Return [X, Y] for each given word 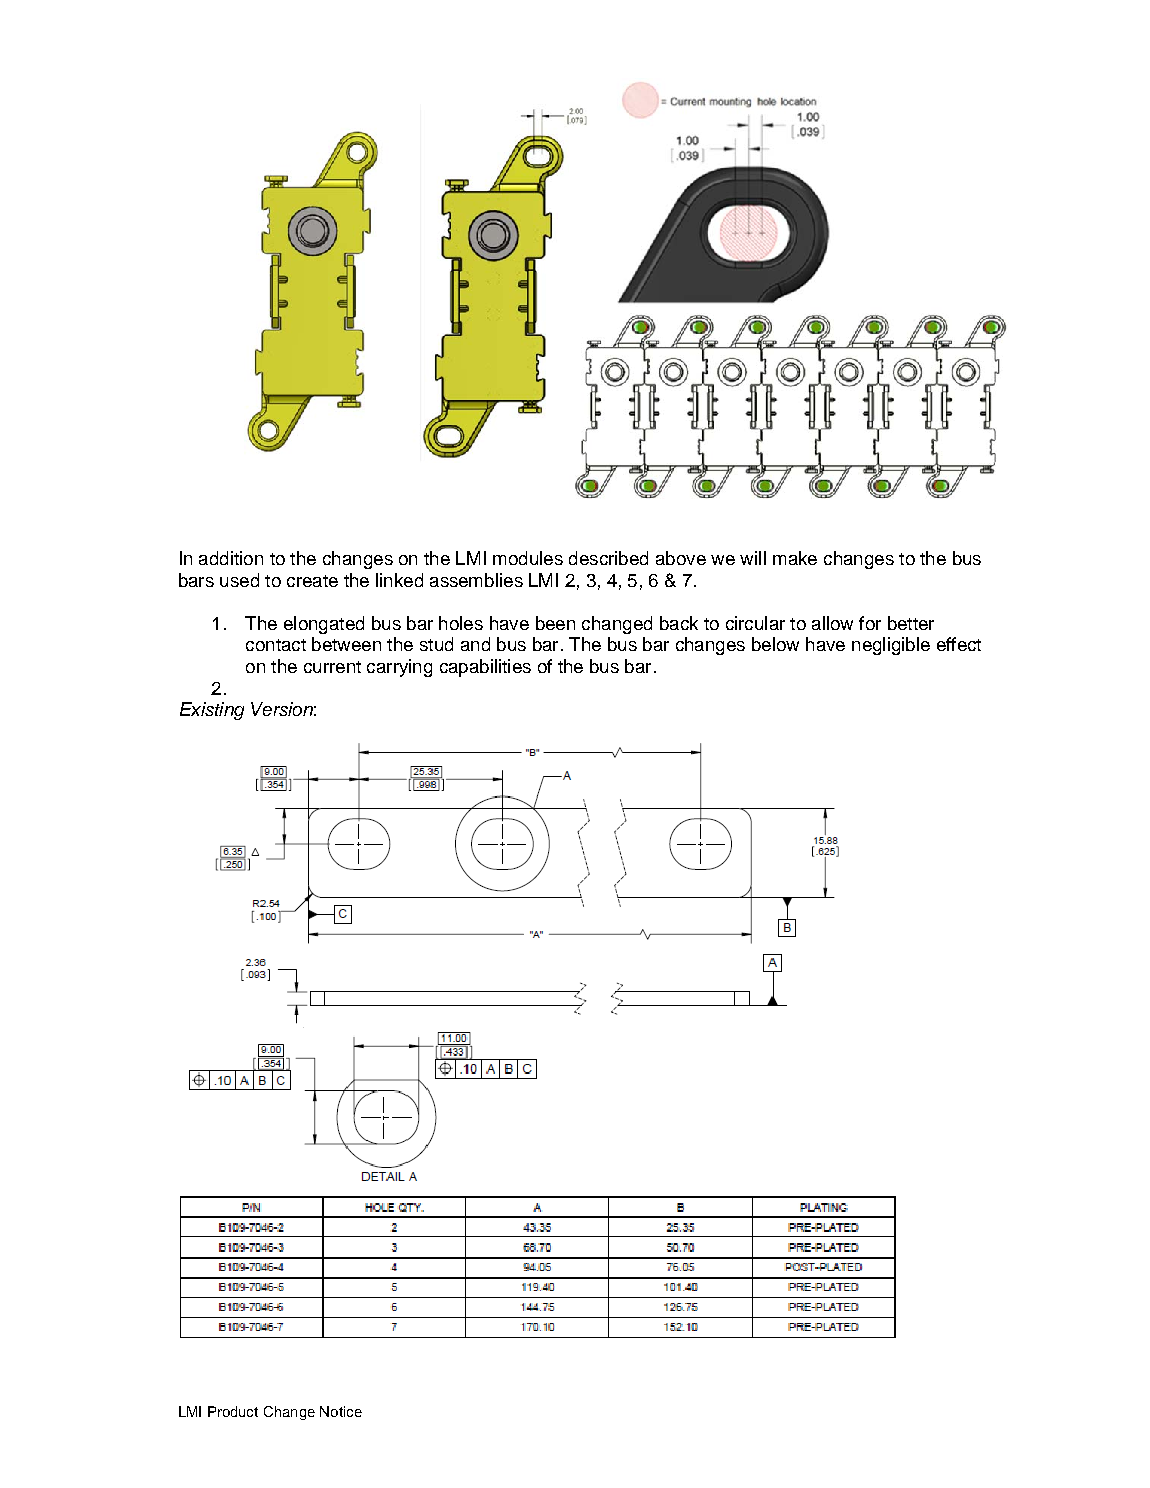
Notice [341, 1411]
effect [959, 644]
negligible [891, 646]
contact [276, 645]
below [775, 644]
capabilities [485, 668]
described [608, 558]
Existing [212, 711]
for [870, 623]
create [312, 581]
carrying [399, 668]
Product [233, 1411]
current [332, 667]
